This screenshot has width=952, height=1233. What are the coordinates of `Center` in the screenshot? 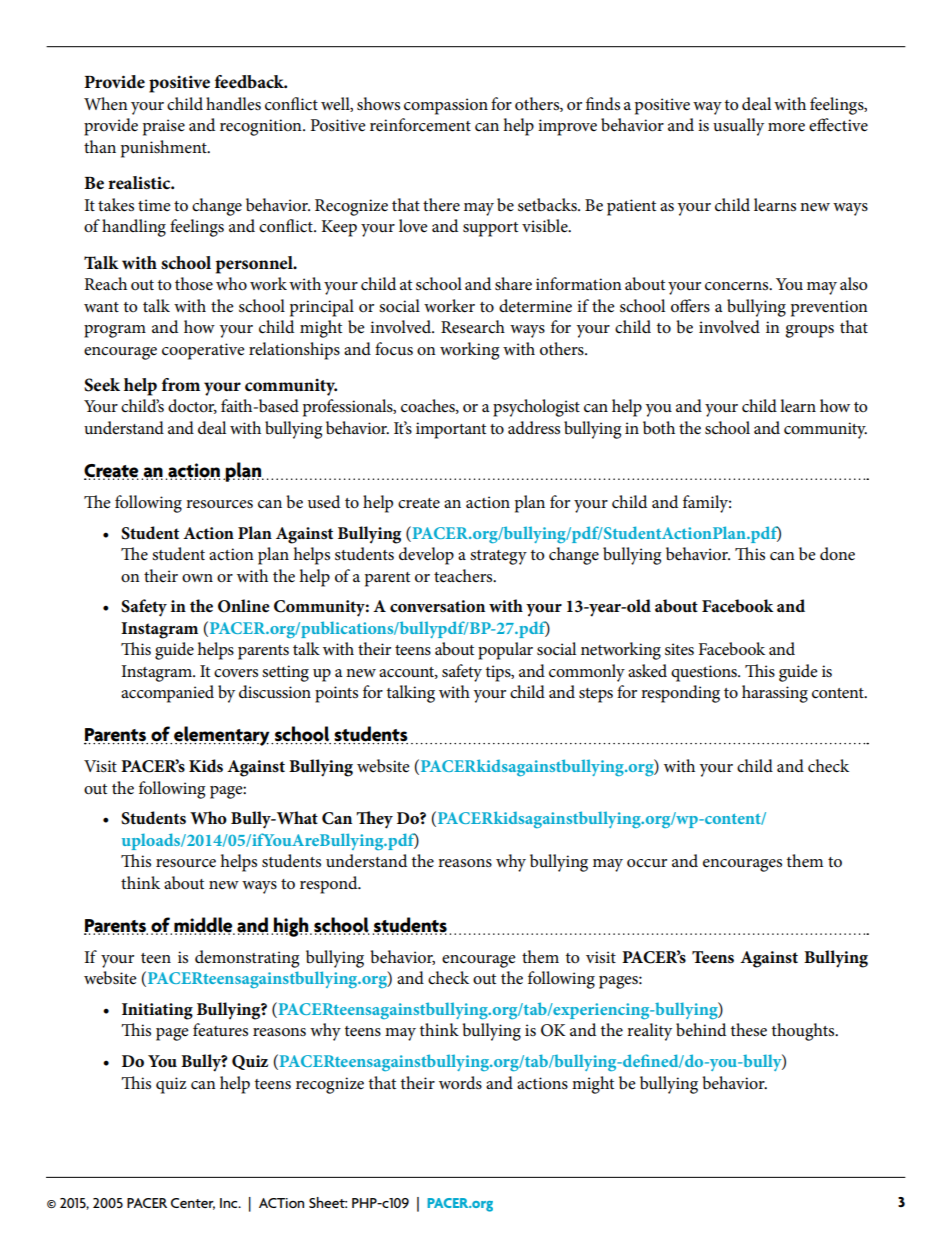 It's located at (193, 1204).
